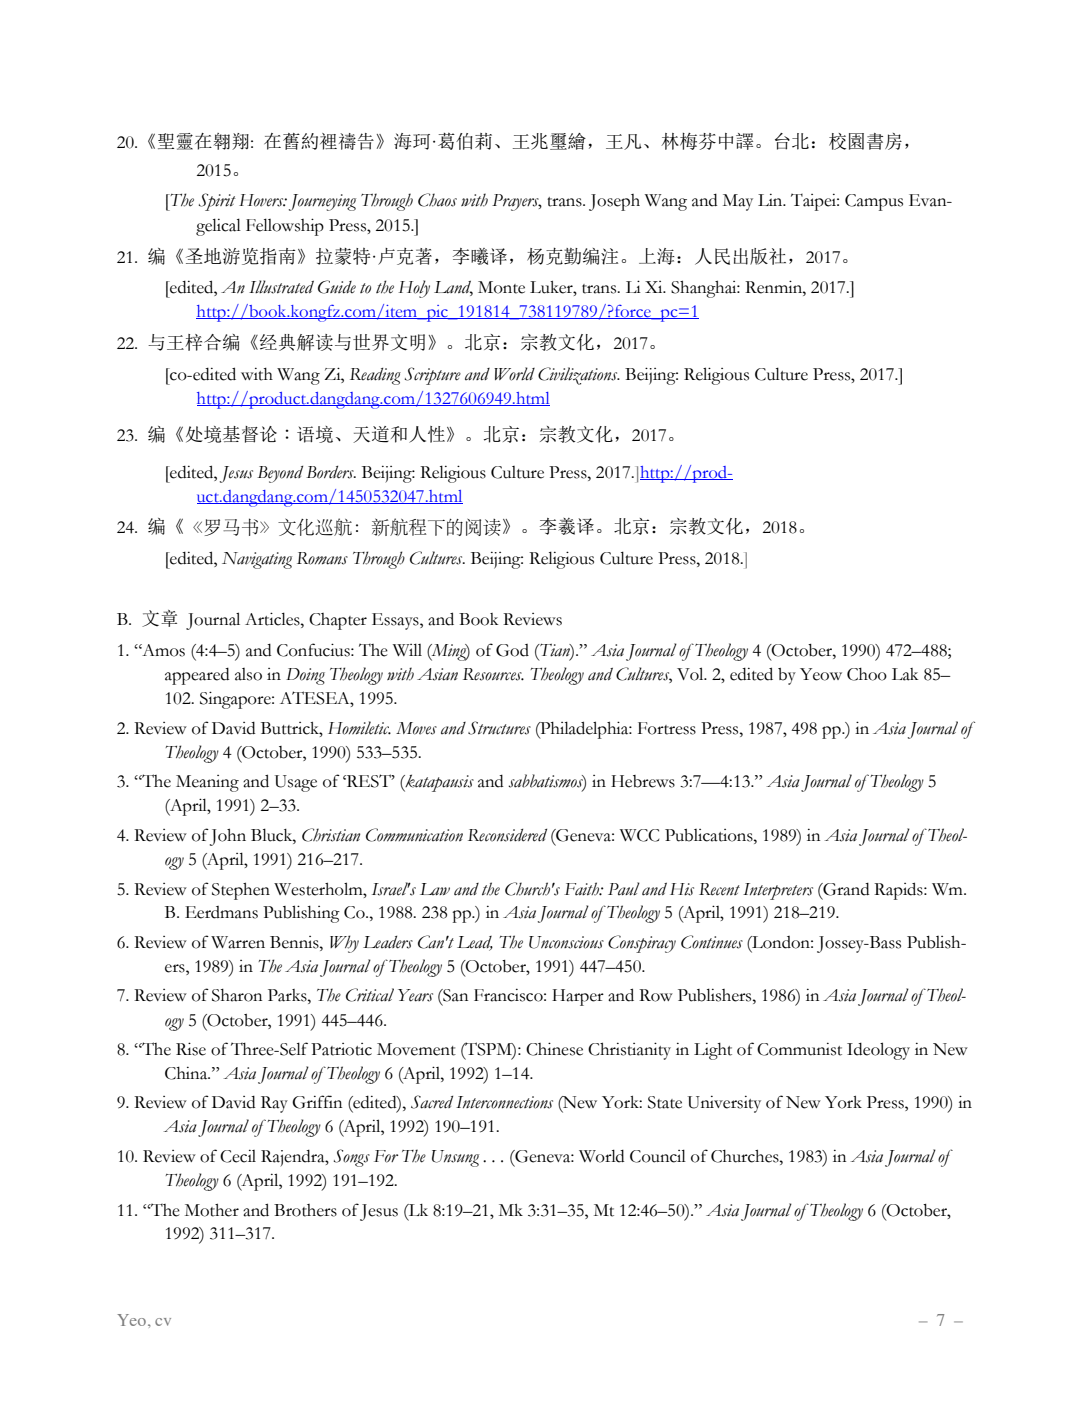 This document has height=1405, width=1086. I want to click on Grand, so click(845, 889).
